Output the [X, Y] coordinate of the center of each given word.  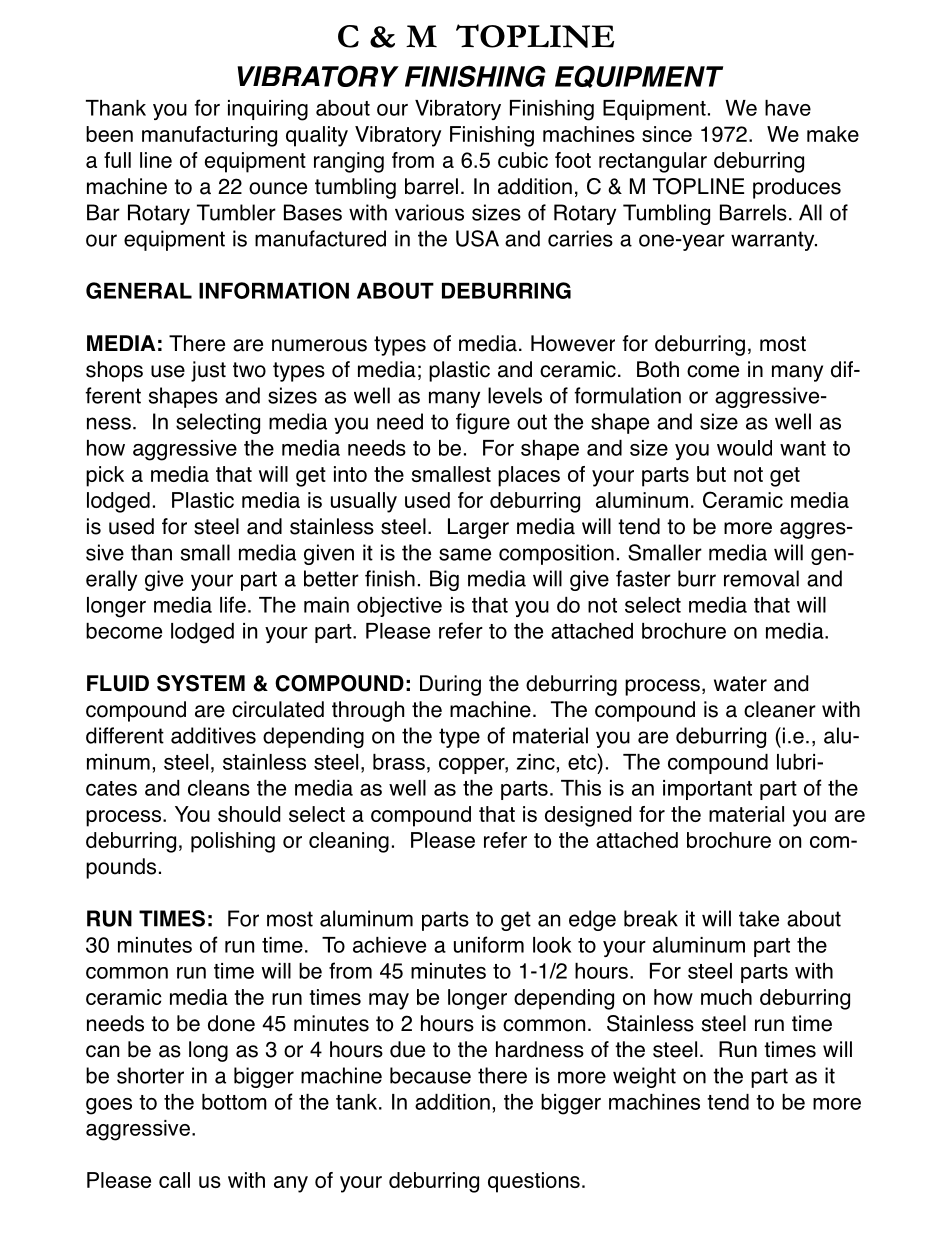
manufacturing [209, 136]
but [711, 474]
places [529, 476]
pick [105, 476]
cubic [523, 160]
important [707, 790]
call [174, 1180]
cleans [219, 788]
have [788, 108]
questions [534, 1182]
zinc [535, 762]
